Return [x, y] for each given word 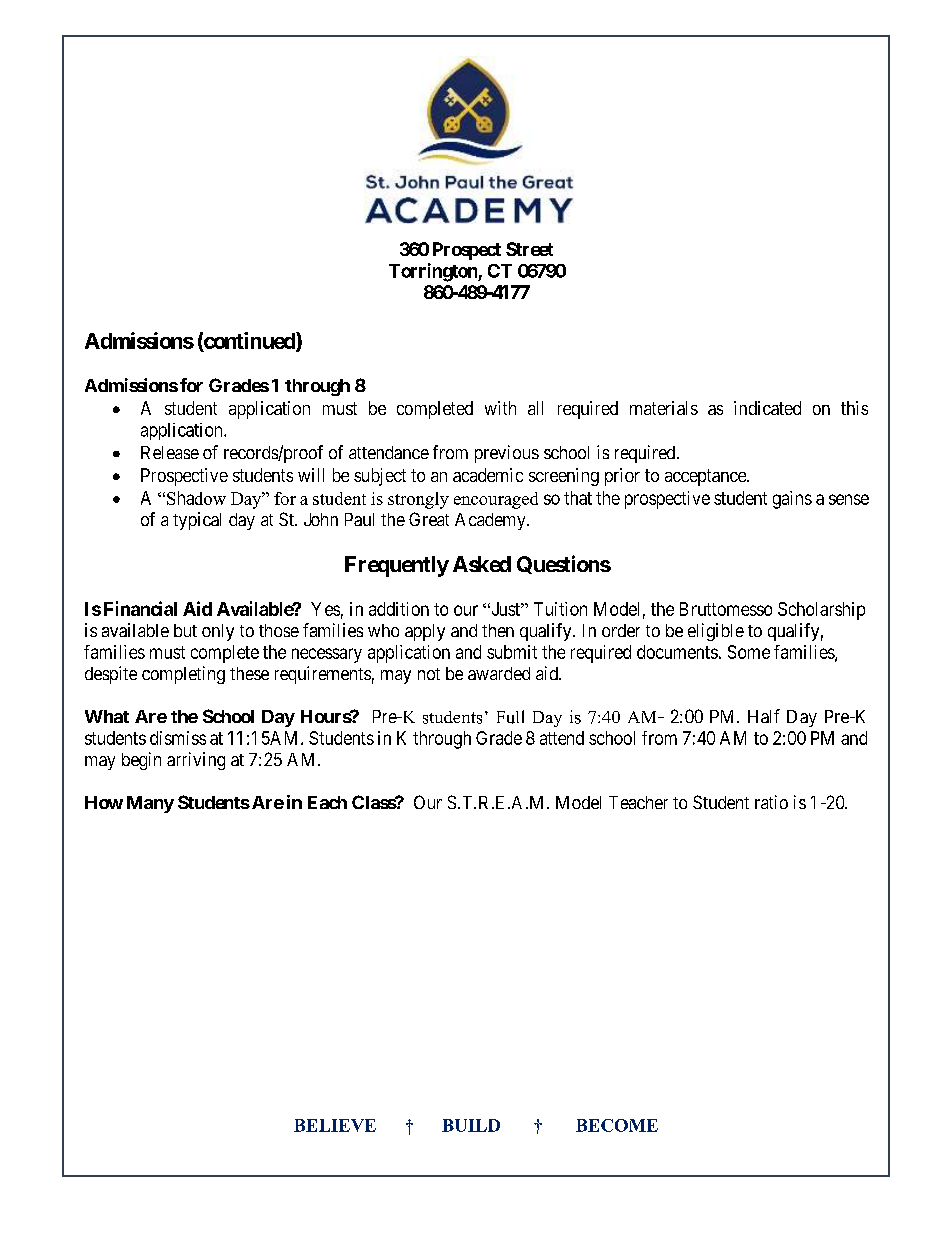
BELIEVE [335, 1125]
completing [183, 675]
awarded [499, 673]
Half [764, 716]
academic [488, 475]
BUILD [471, 1125]
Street [529, 249]
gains [792, 500]
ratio [771, 802]
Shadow [196, 498]
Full [510, 717]
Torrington [434, 272]
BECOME [617, 1125]
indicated [767, 408]
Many [150, 804]
